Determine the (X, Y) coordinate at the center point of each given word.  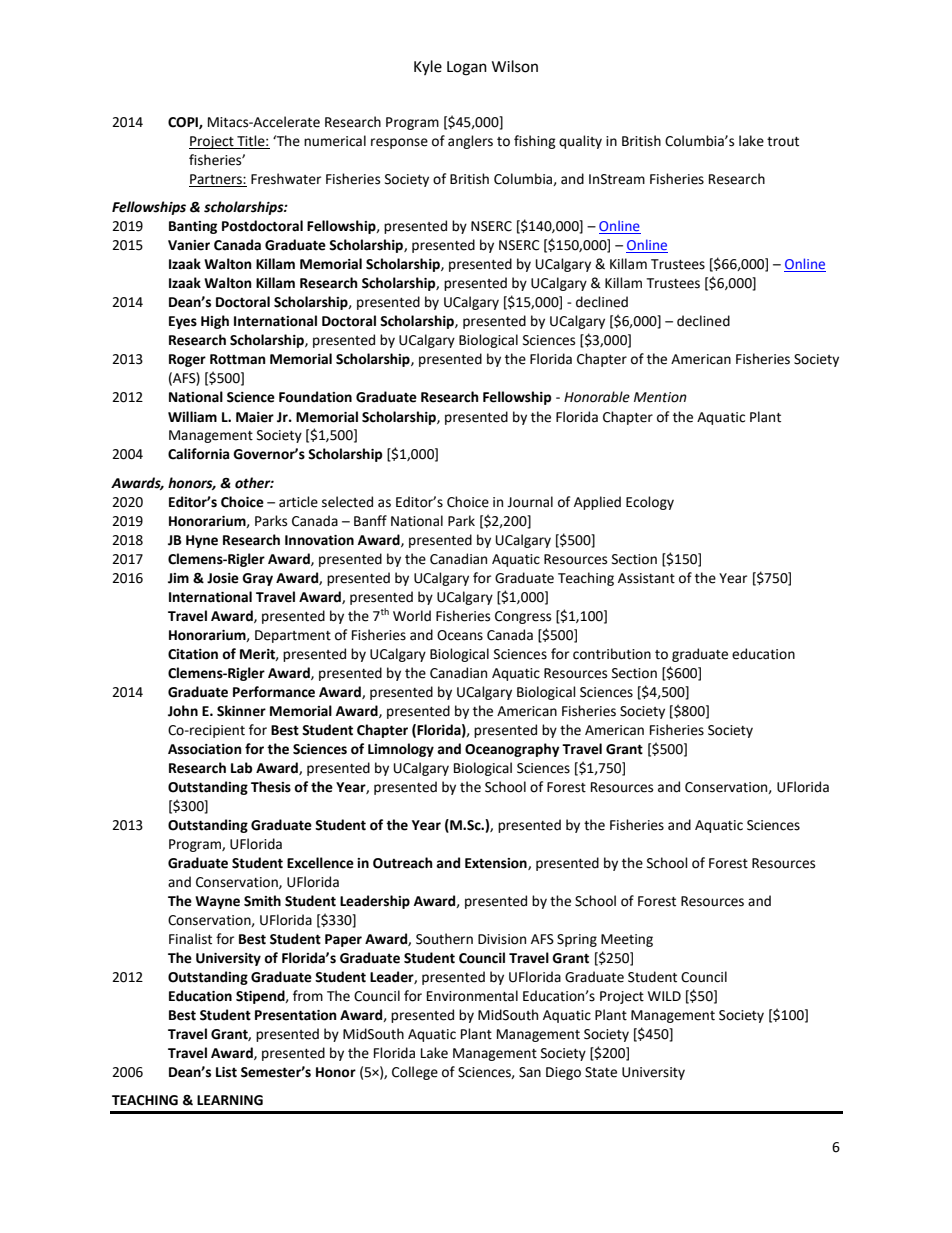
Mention (660, 397)
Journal (530, 502)
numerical (335, 141)
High (215, 322)
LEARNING (230, 1100)
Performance (274, 692)
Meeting (627, 940)
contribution (612, 654)
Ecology (650, 503)
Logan (467, 68)
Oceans (460, 635)
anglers (470, 142)
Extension (497, 864)
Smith (262, 901)
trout (783, 142)
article (298, 502)
